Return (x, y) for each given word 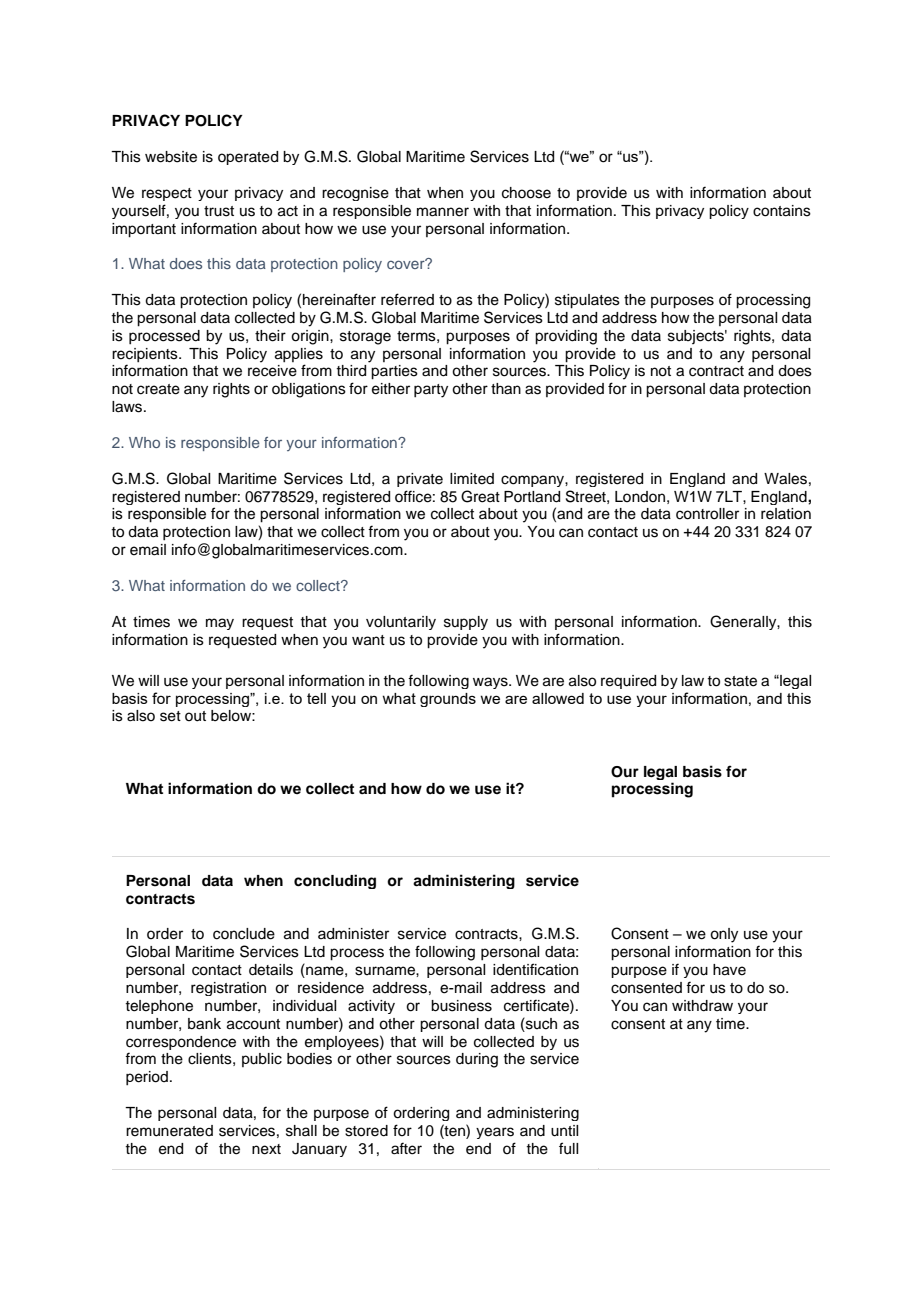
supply (466, 623)
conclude (244, 934)
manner (443, 212)
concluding (335, 881)
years (495, 1133)
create (158, 389)
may (220, 624)
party (431, 391)
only (724, 935)
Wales (785, 479)
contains (782, 211)
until (564, 1131)
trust (219, 211)
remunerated (169, 1131)
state (740, 681)
